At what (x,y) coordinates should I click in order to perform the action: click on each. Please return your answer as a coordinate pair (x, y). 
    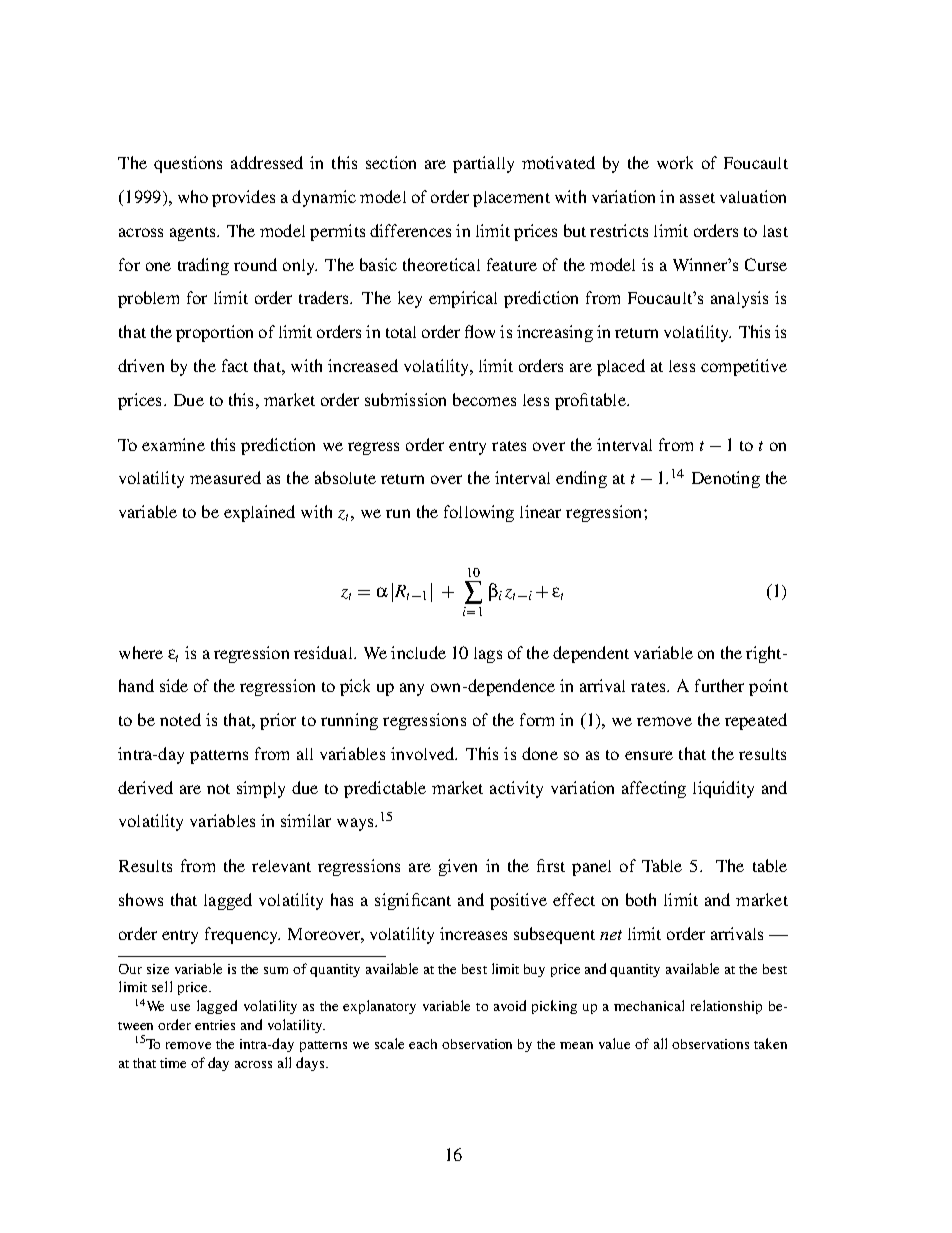
    Looking at the image, I should click on (423, 1044).
